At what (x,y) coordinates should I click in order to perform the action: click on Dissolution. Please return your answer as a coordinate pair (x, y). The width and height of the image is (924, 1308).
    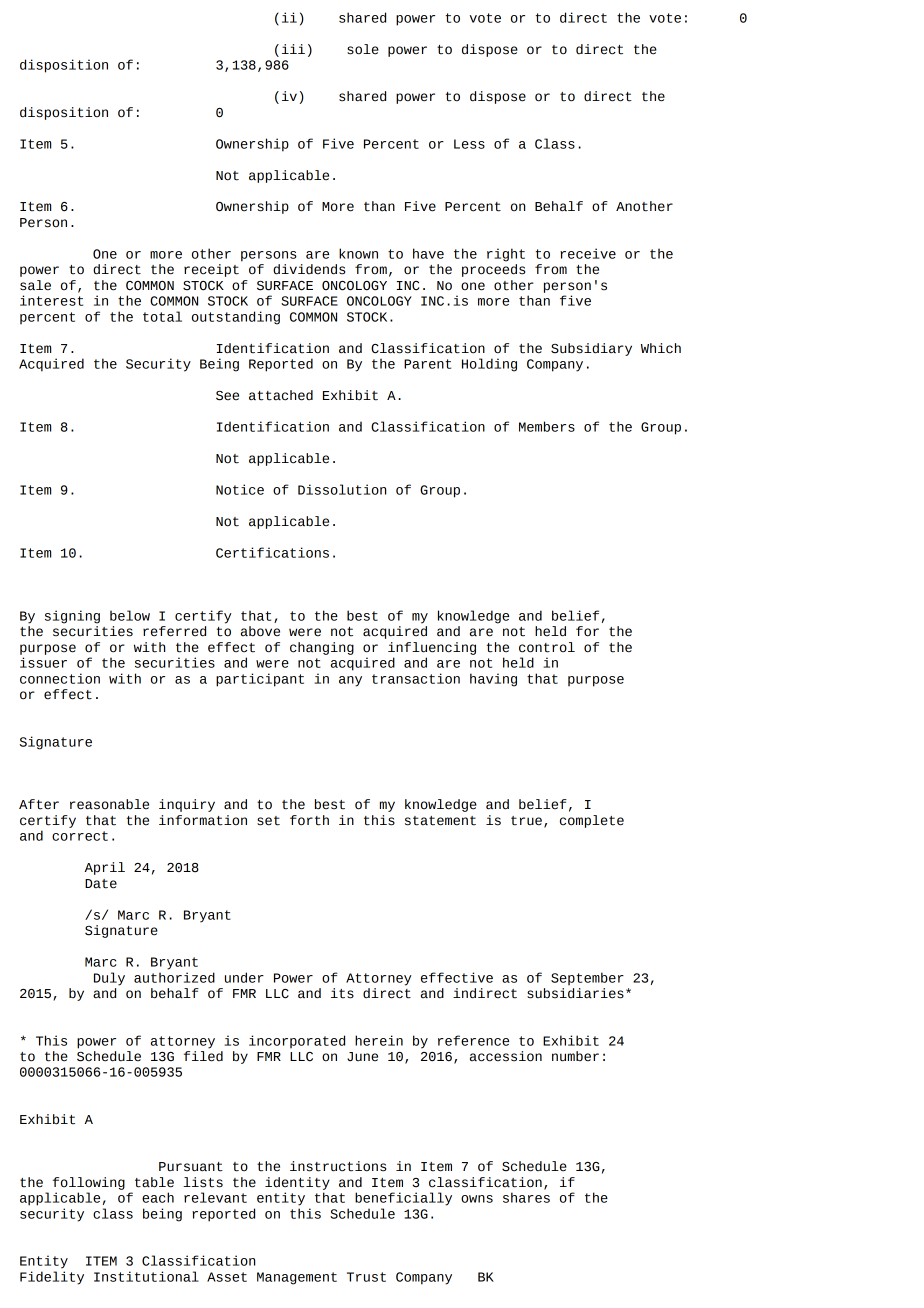
    Looking at the image, I should click on (342, 489).
